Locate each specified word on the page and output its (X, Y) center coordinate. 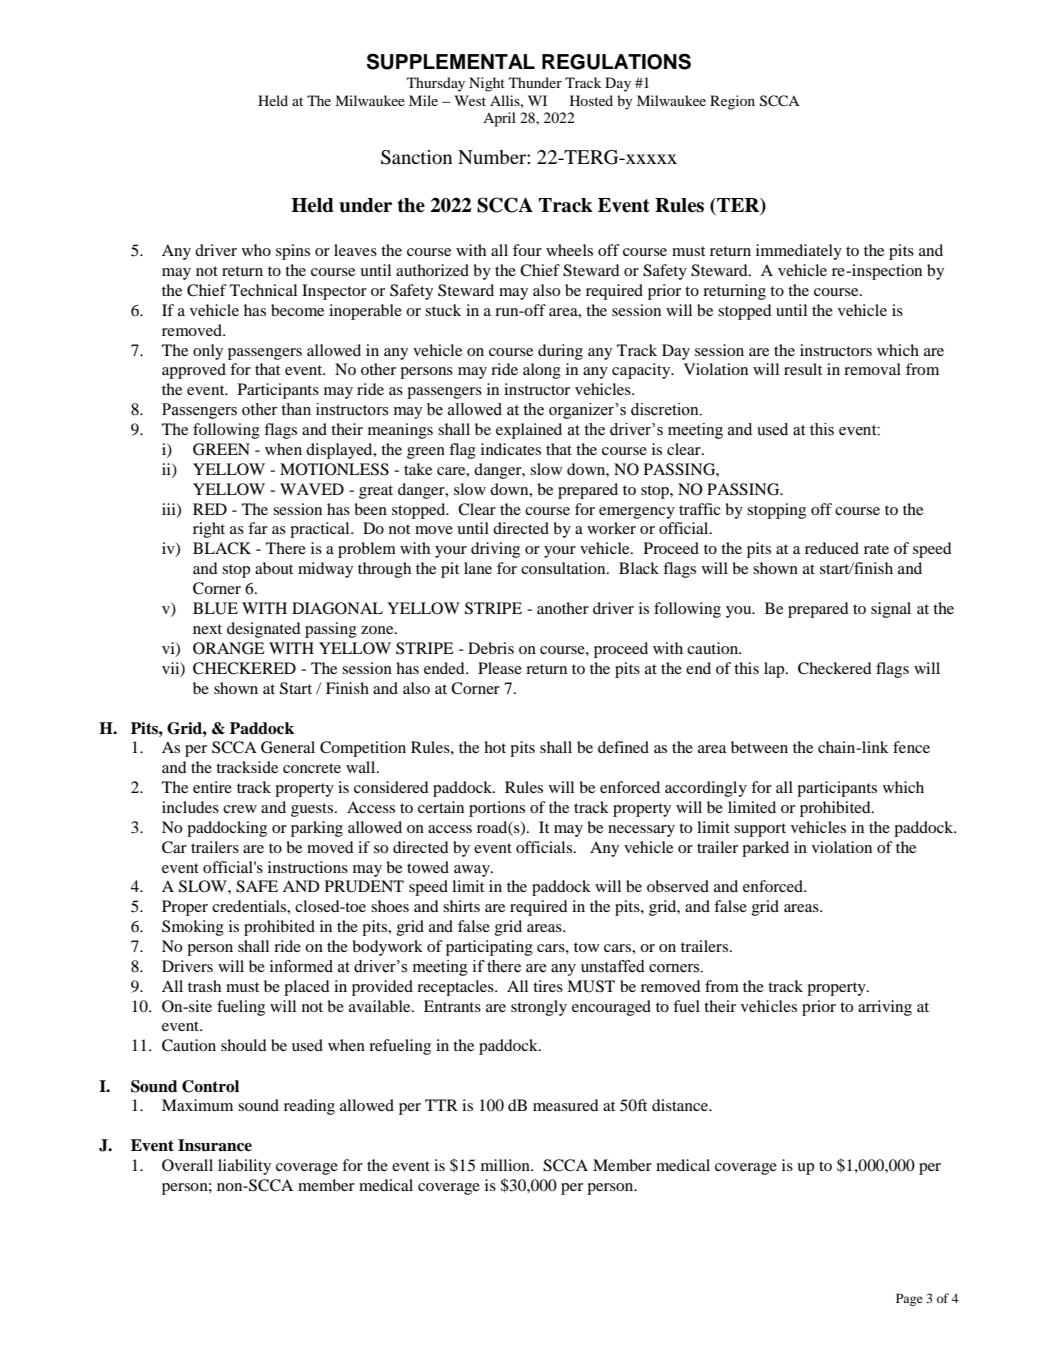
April (499, 119)
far (258, 528)
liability (244, 1167)
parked (765, 849)
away (473, 871)
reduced (832, 548)
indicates (511, 449)
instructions (308, 867)
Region (732, 102)
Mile (423, 100)
